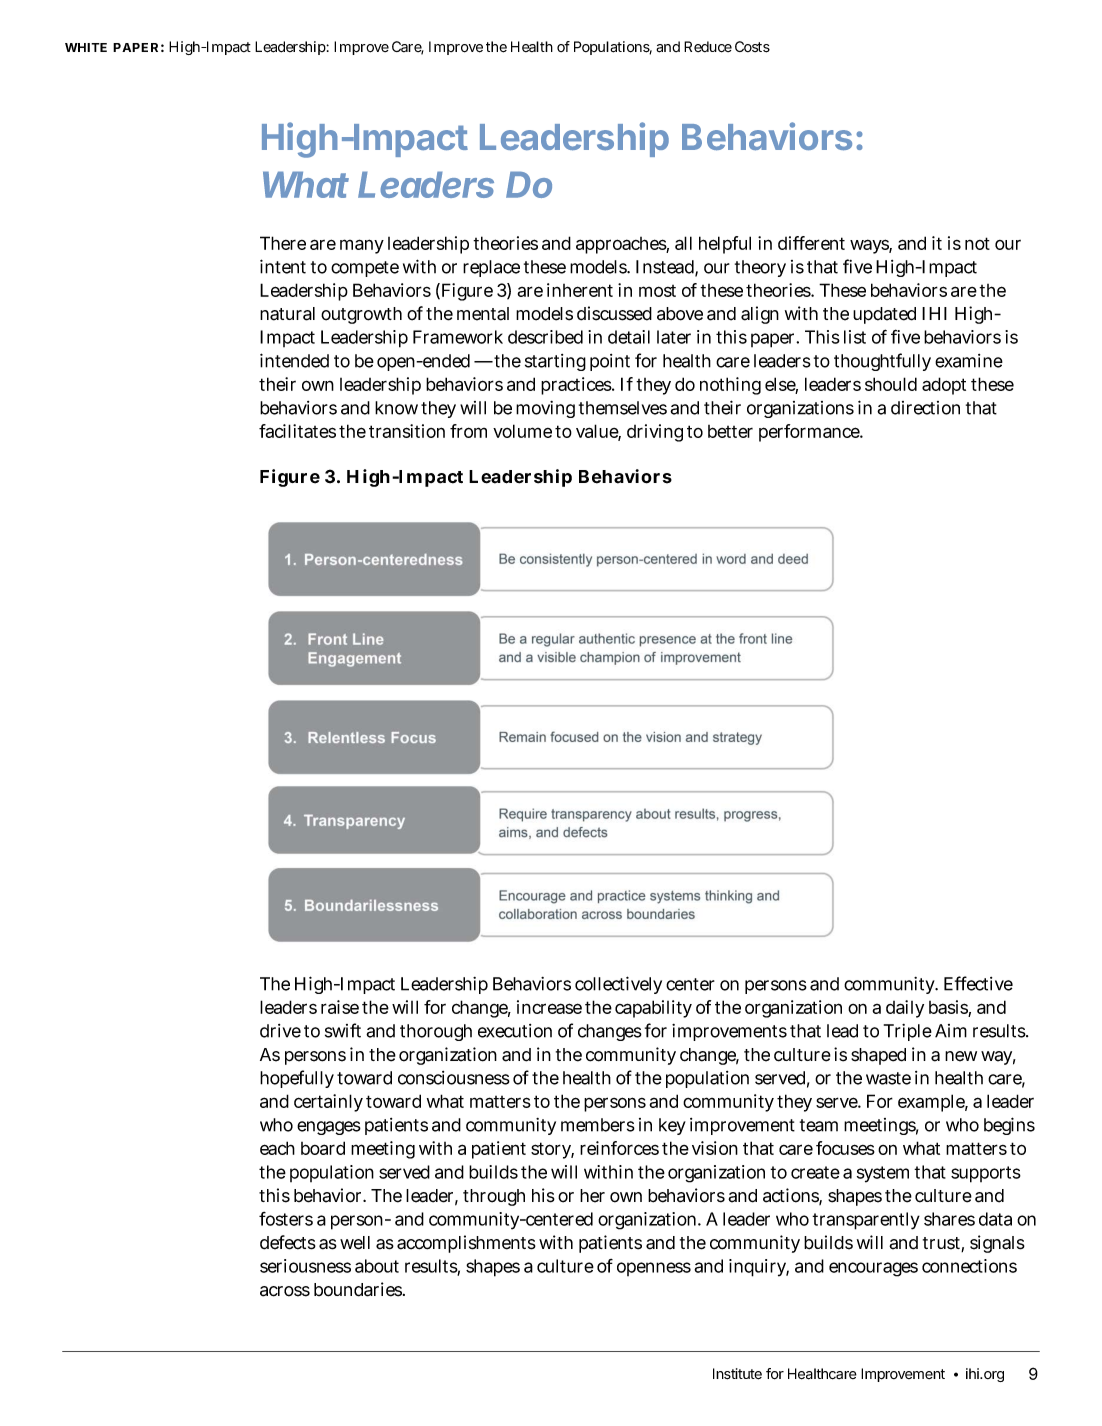  What do you see at coordinates (355, 1243) in the screenshot?
I see `well` at bounding box center [355, 1243].
